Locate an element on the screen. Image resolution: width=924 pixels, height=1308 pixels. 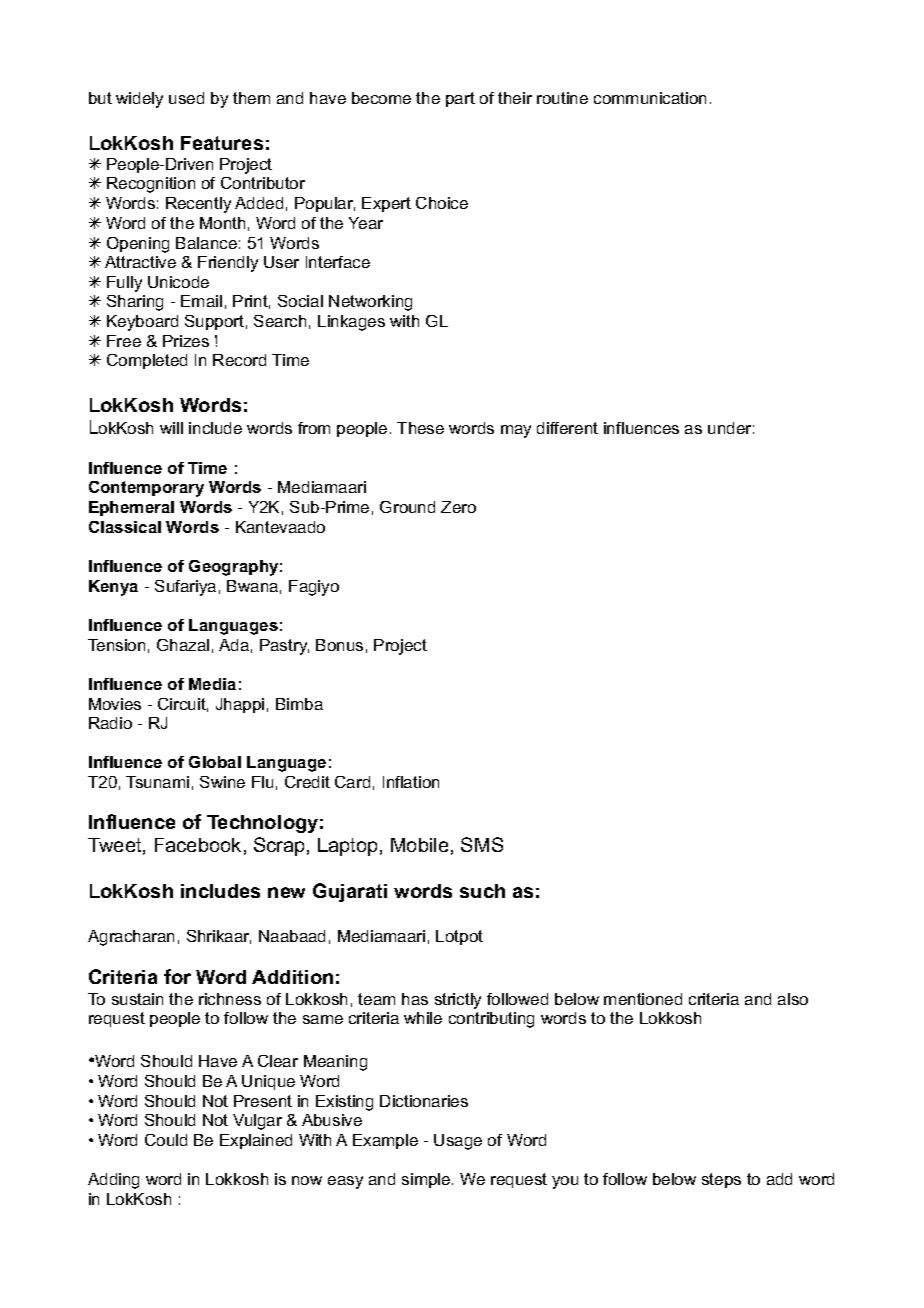
communication is located at coordinates (650, 98).
